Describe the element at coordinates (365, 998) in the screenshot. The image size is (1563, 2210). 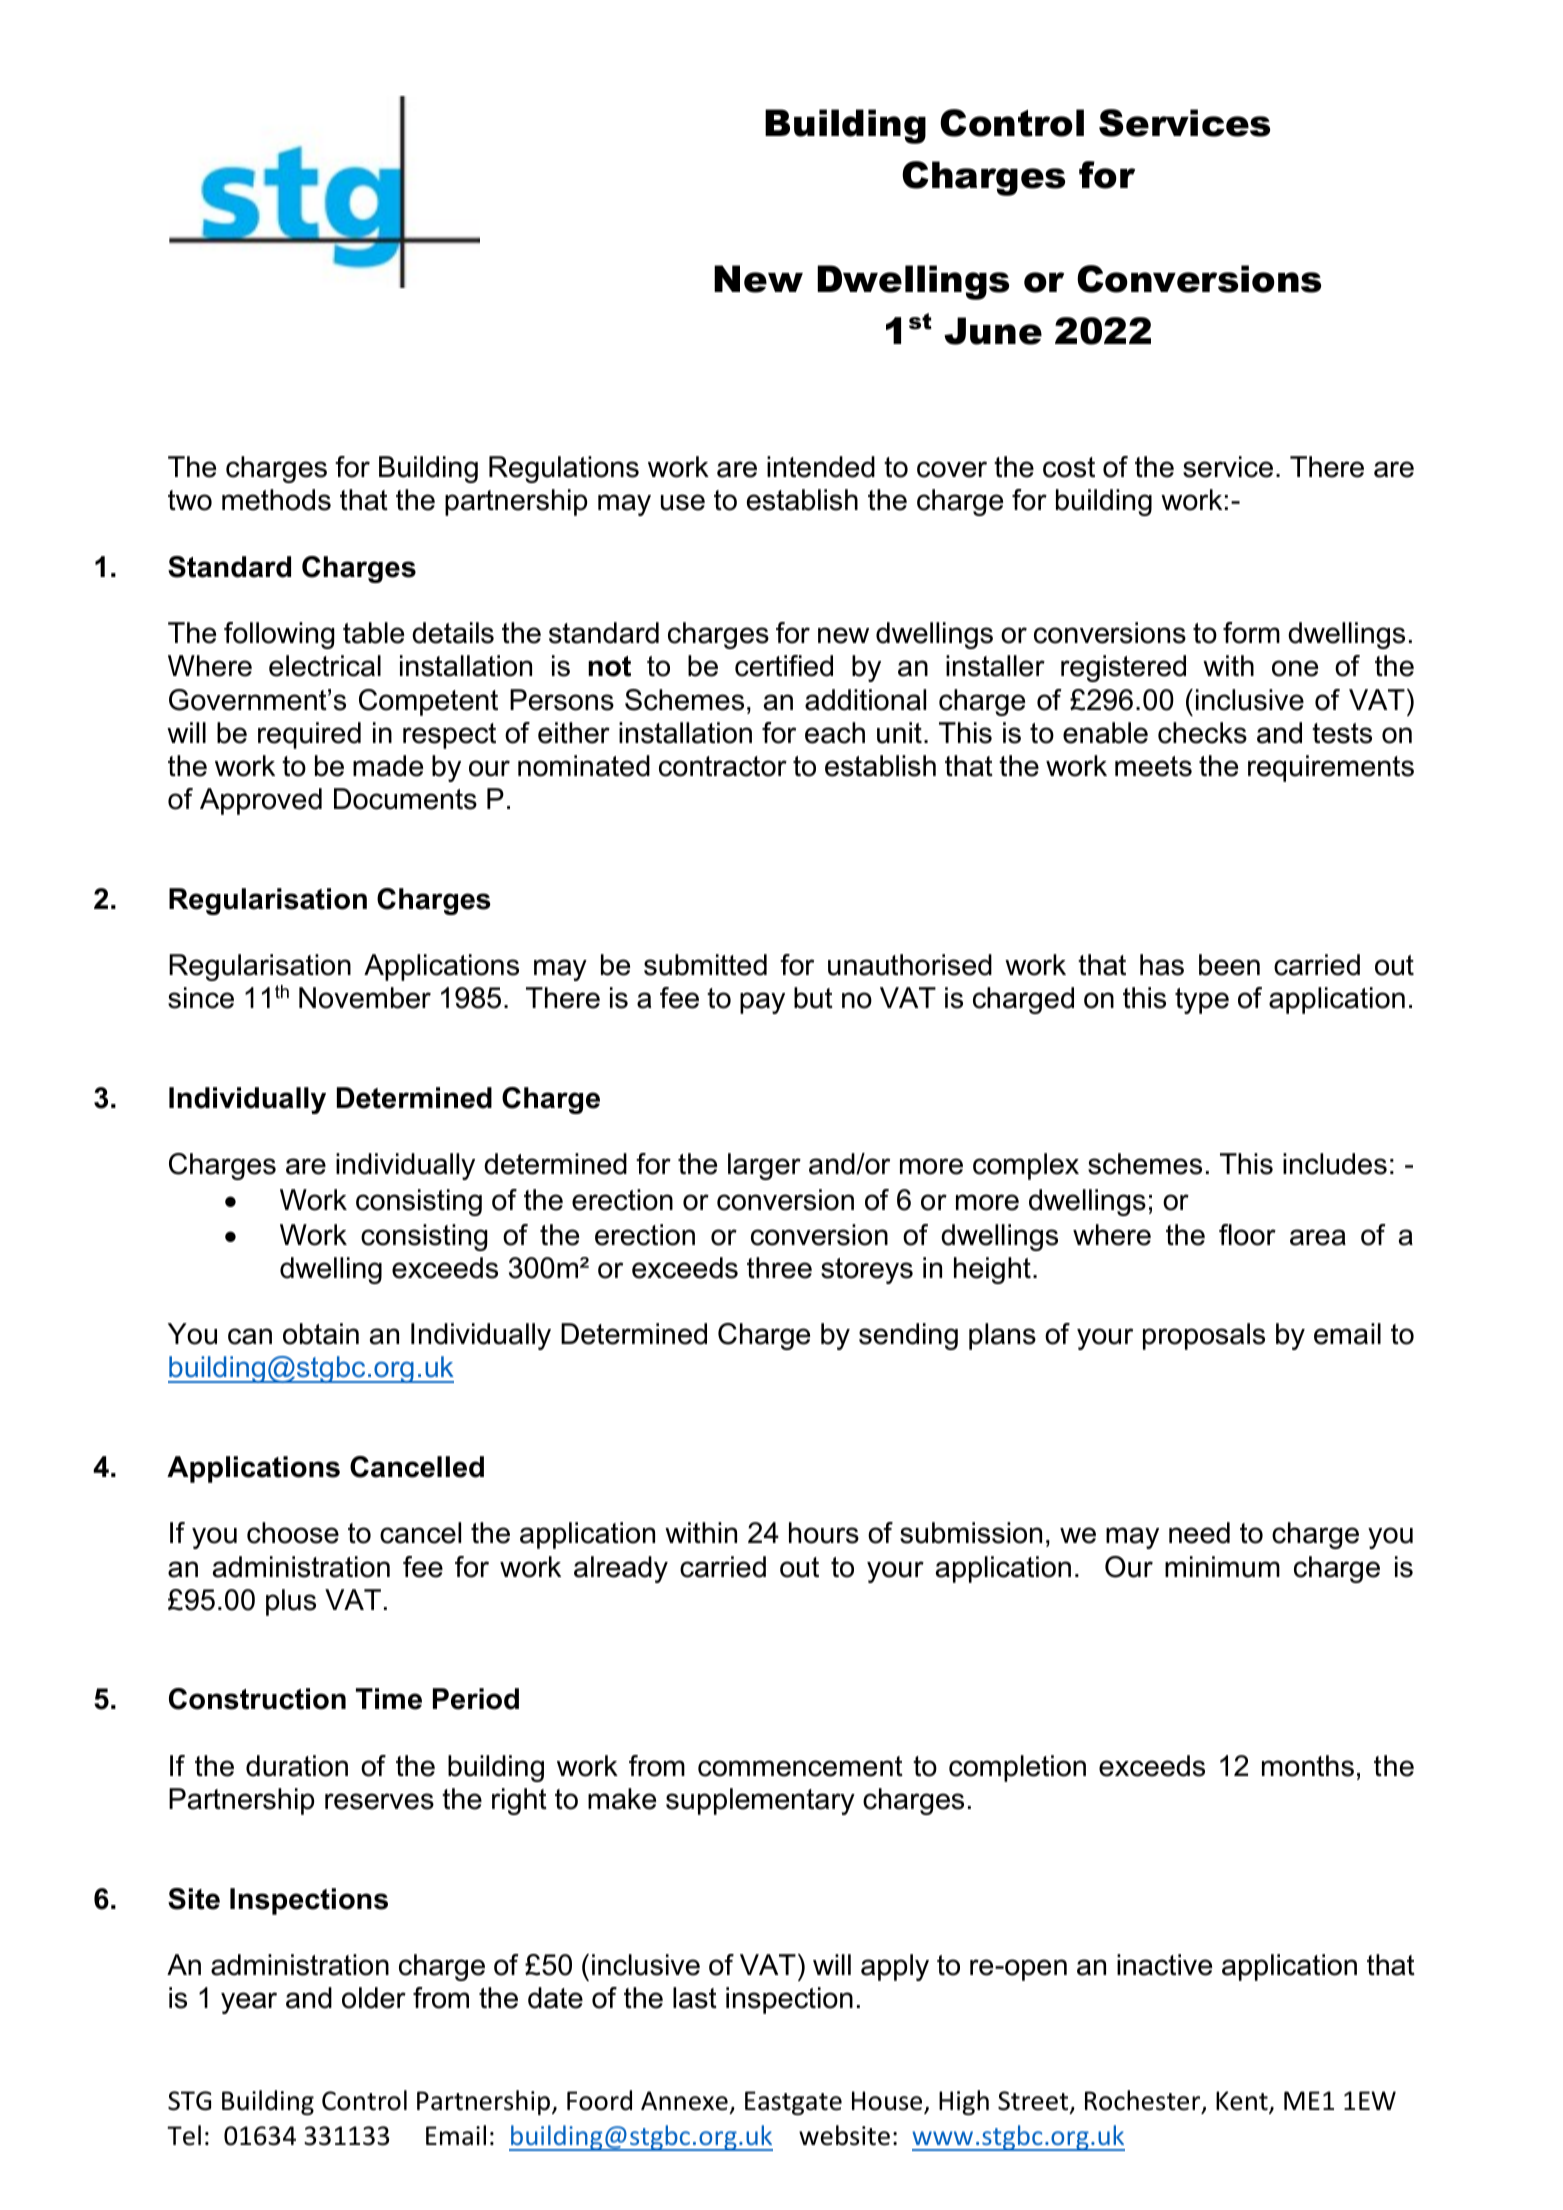
I see `November` at that location.
